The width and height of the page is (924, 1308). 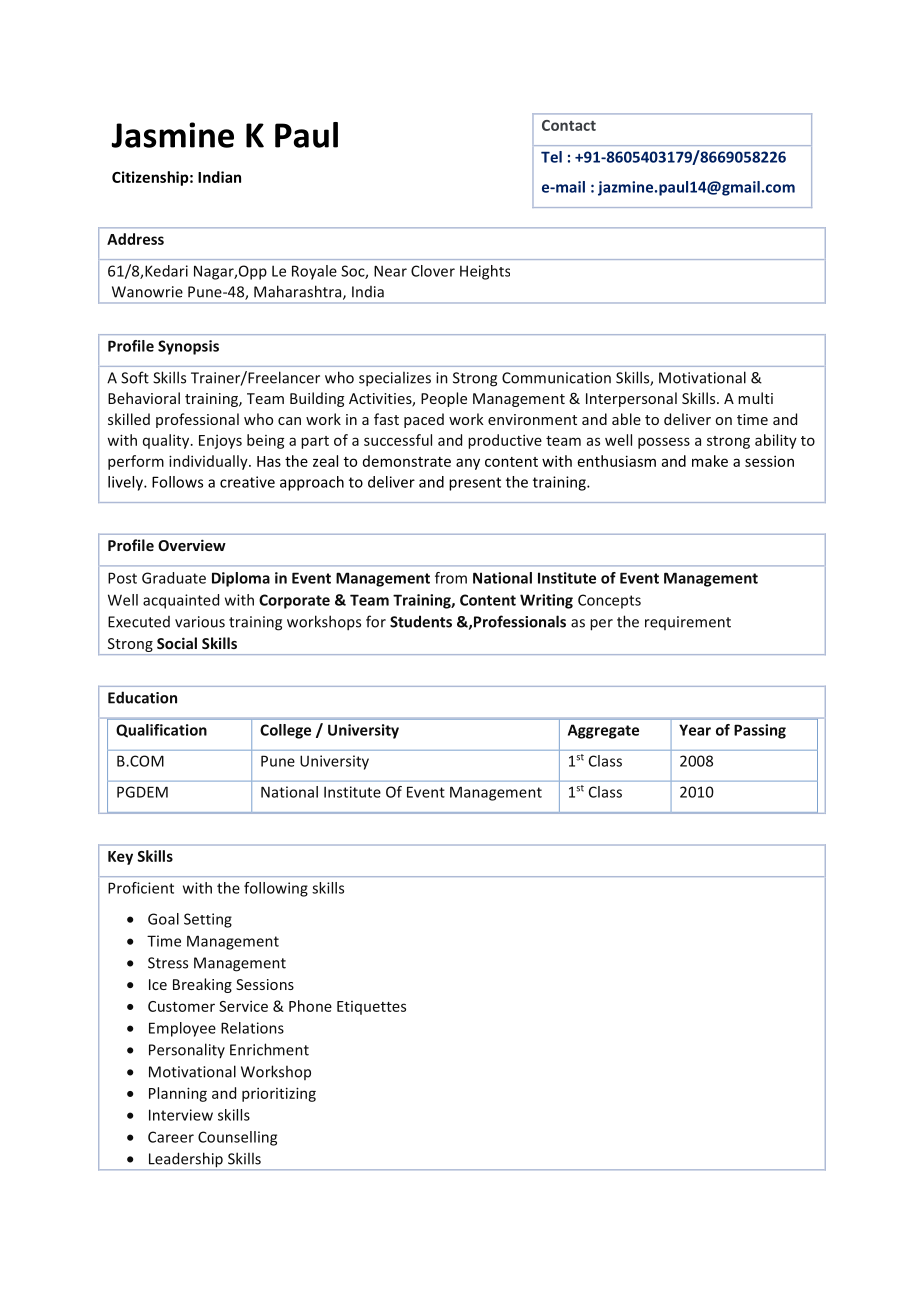 I want to click on requirement, so click(x=688, y=623).
